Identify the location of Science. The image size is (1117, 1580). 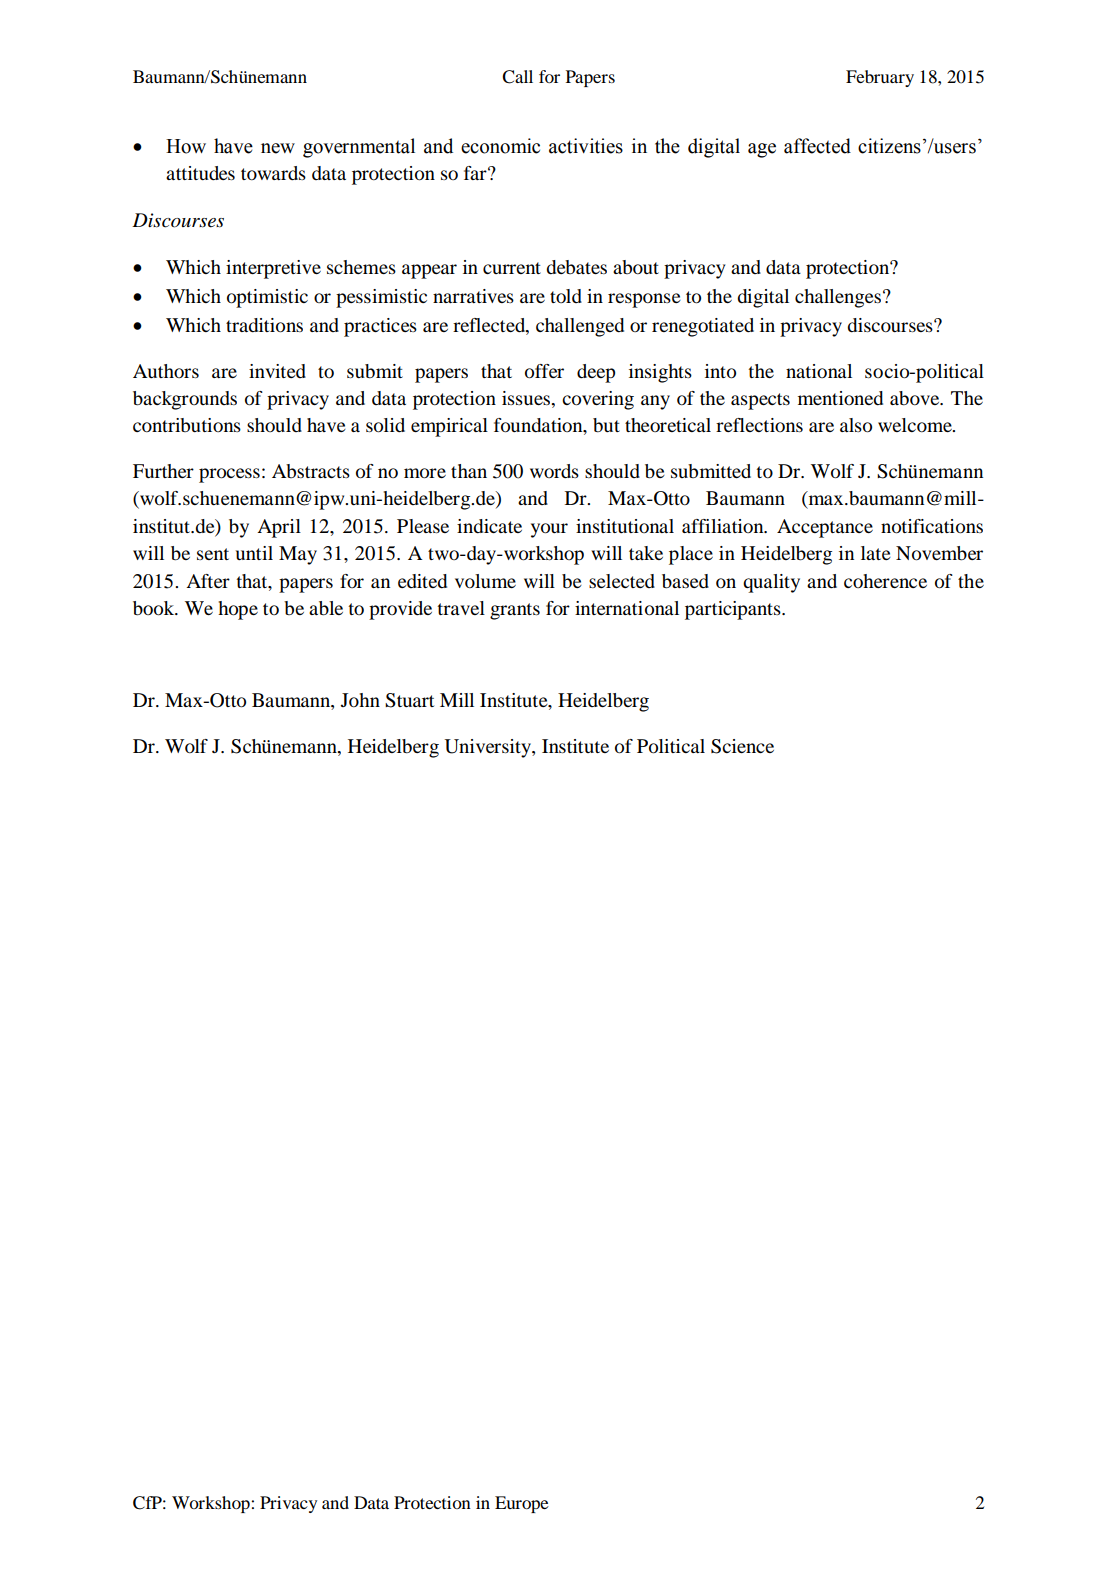
(742, 746).
